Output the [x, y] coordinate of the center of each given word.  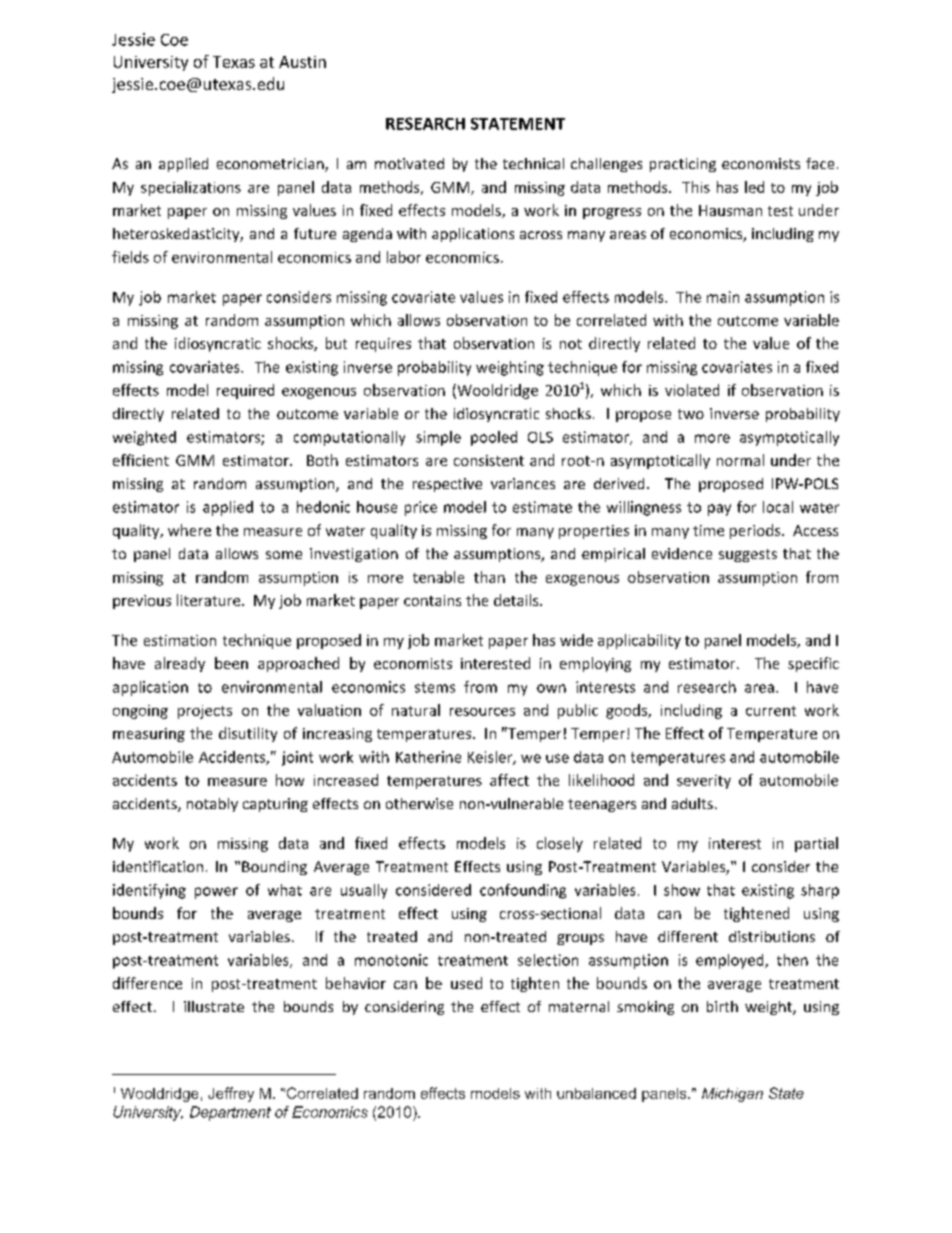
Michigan [732, 1095]
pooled [494, 438]
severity [704, 782]
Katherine [428, 757]
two [691, 414]
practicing [683, 165]
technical [533, 163]
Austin [302, 62]
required [245, 391]
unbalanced [596, 1093]
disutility [248, 734]
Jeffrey [231, 1094]
